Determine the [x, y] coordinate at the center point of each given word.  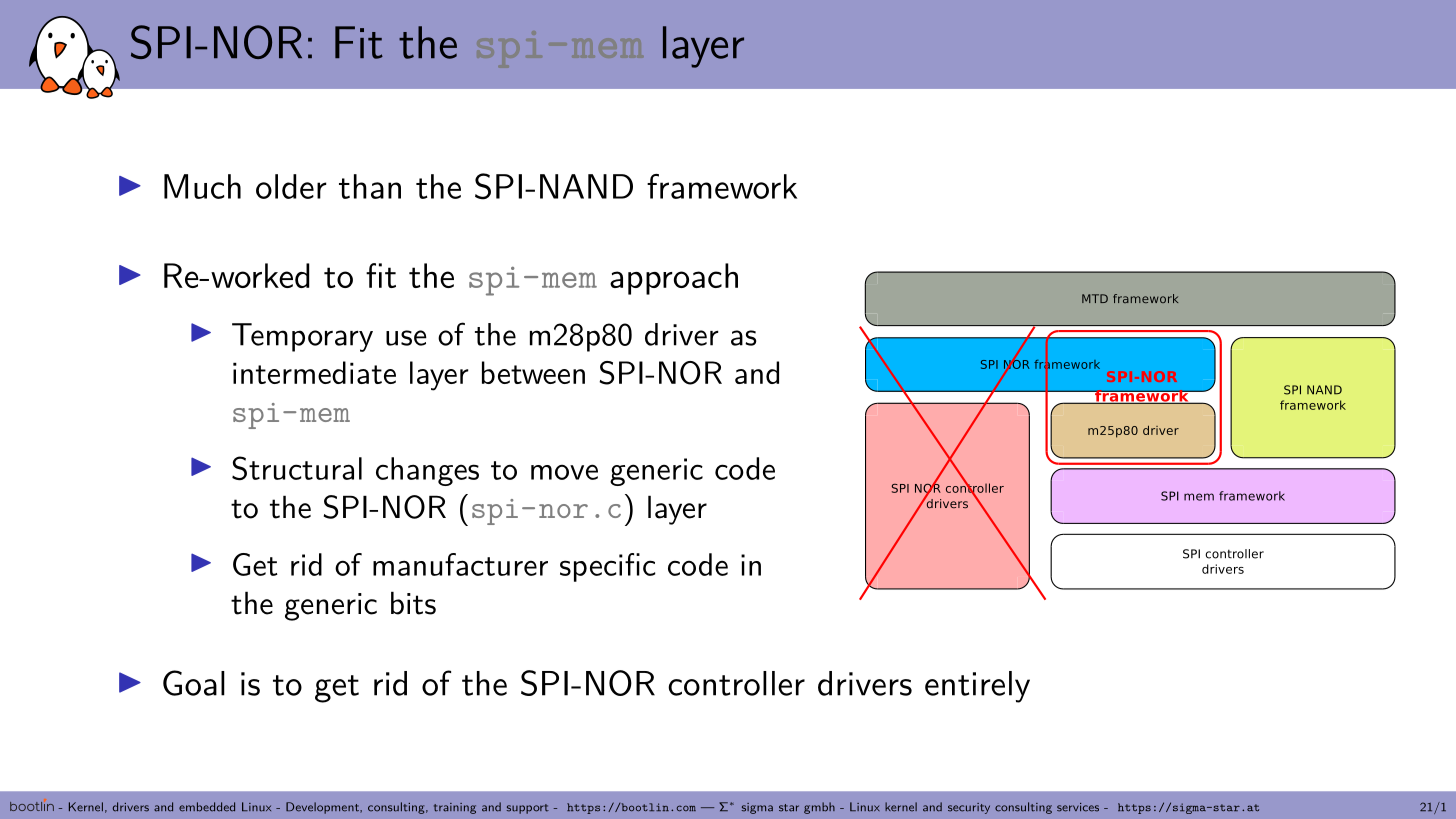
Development [323, 808]
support [528, 809]
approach [674, 279]
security [969, 808]
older [291, 186]
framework [722, 186]
